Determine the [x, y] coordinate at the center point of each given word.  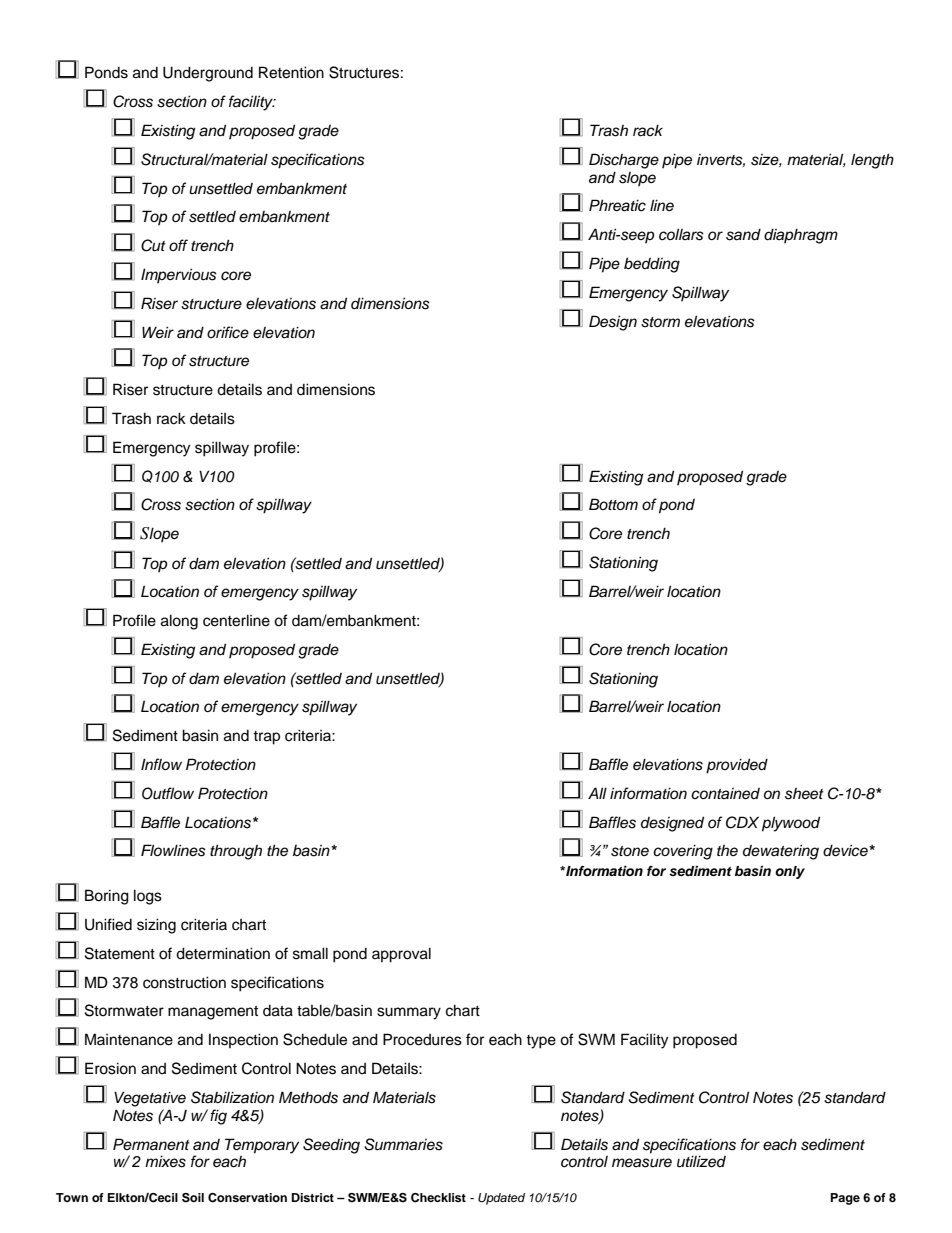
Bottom [613, 504]
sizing [156, 926]
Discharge [624, 161]
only [790, 872]
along [179, 622]
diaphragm [801, 236]
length [872, 161]
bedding [652, 265]
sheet [804, 794]
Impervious [179, 275]
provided [737, 766]
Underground [208, 74]
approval [401, 955]
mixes [165, 1161]
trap [266, 738]
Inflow [161, 764]
